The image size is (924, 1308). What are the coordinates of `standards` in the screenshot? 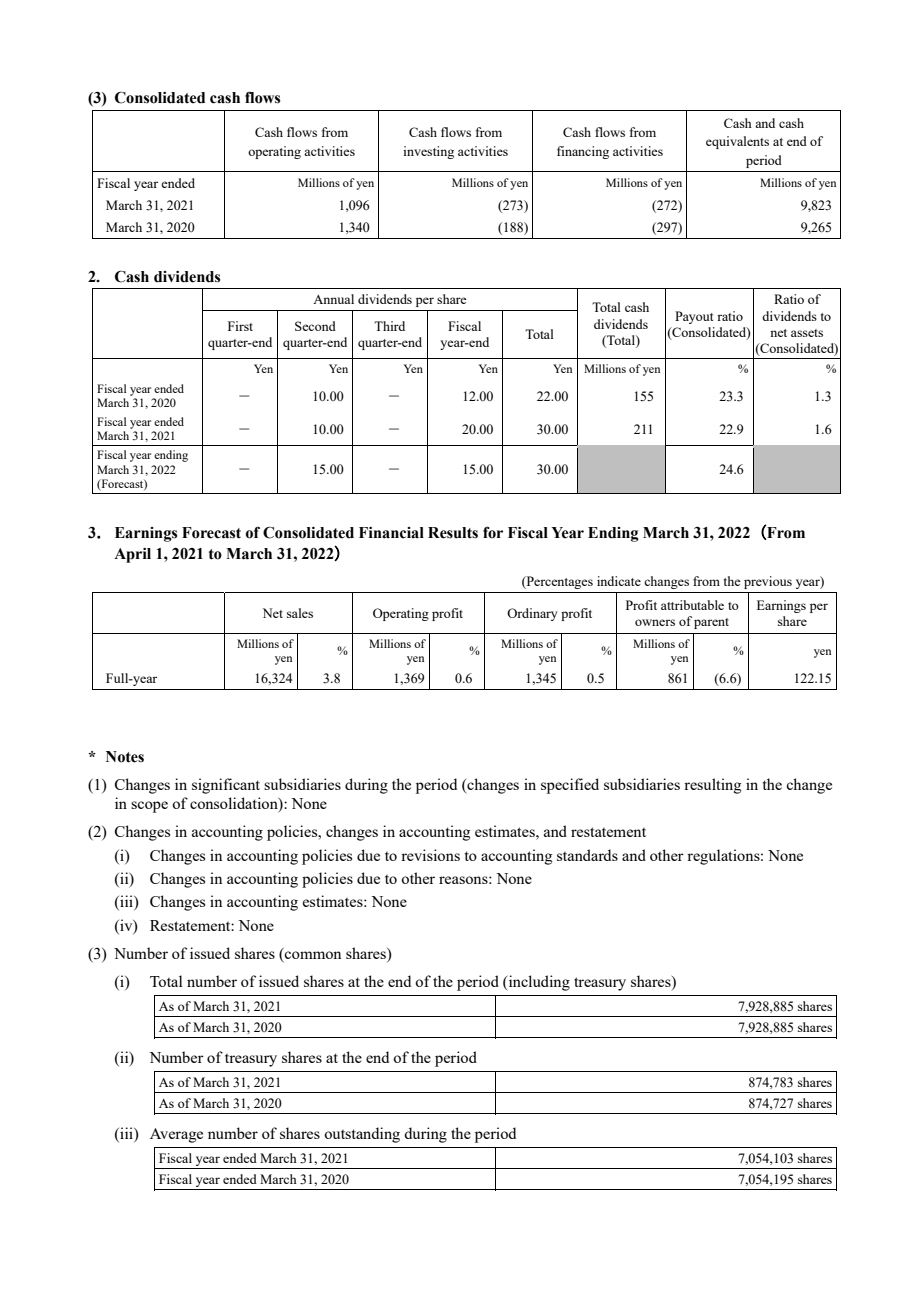 It's located at (587, 855).
